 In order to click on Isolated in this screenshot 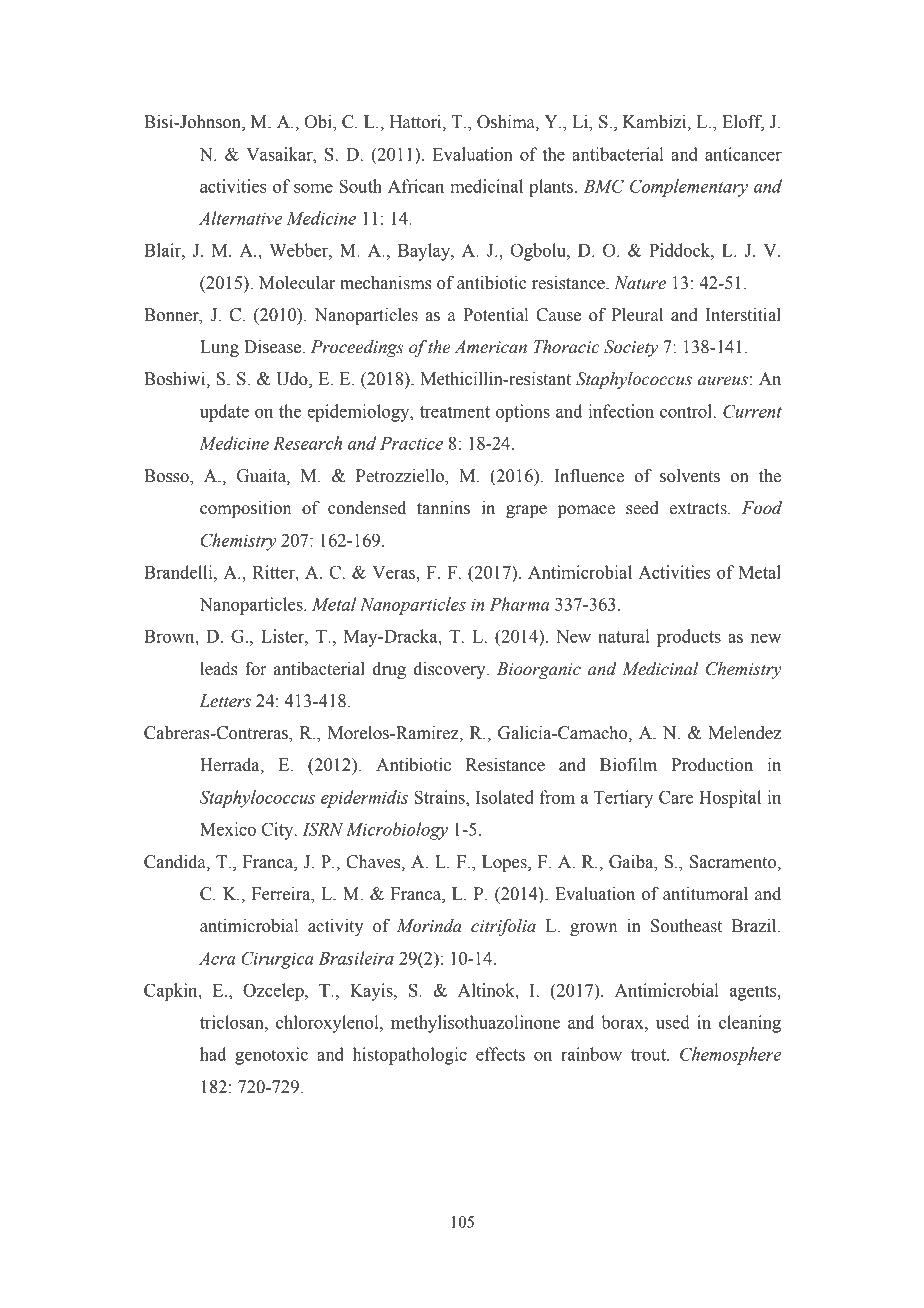, I will do `click(505, 797)`.
